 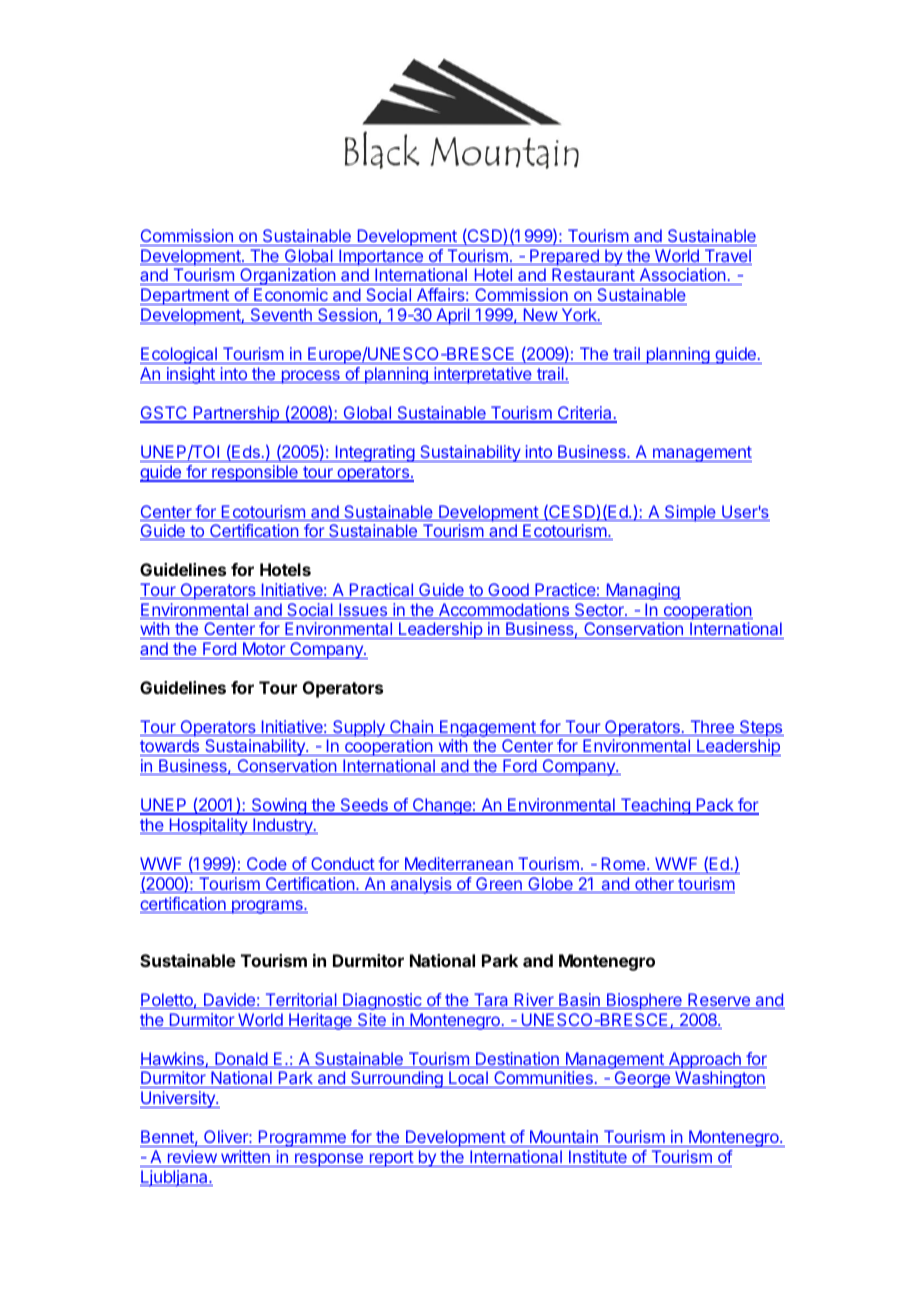 I want to click on written, so click(x=245, y=1156).
